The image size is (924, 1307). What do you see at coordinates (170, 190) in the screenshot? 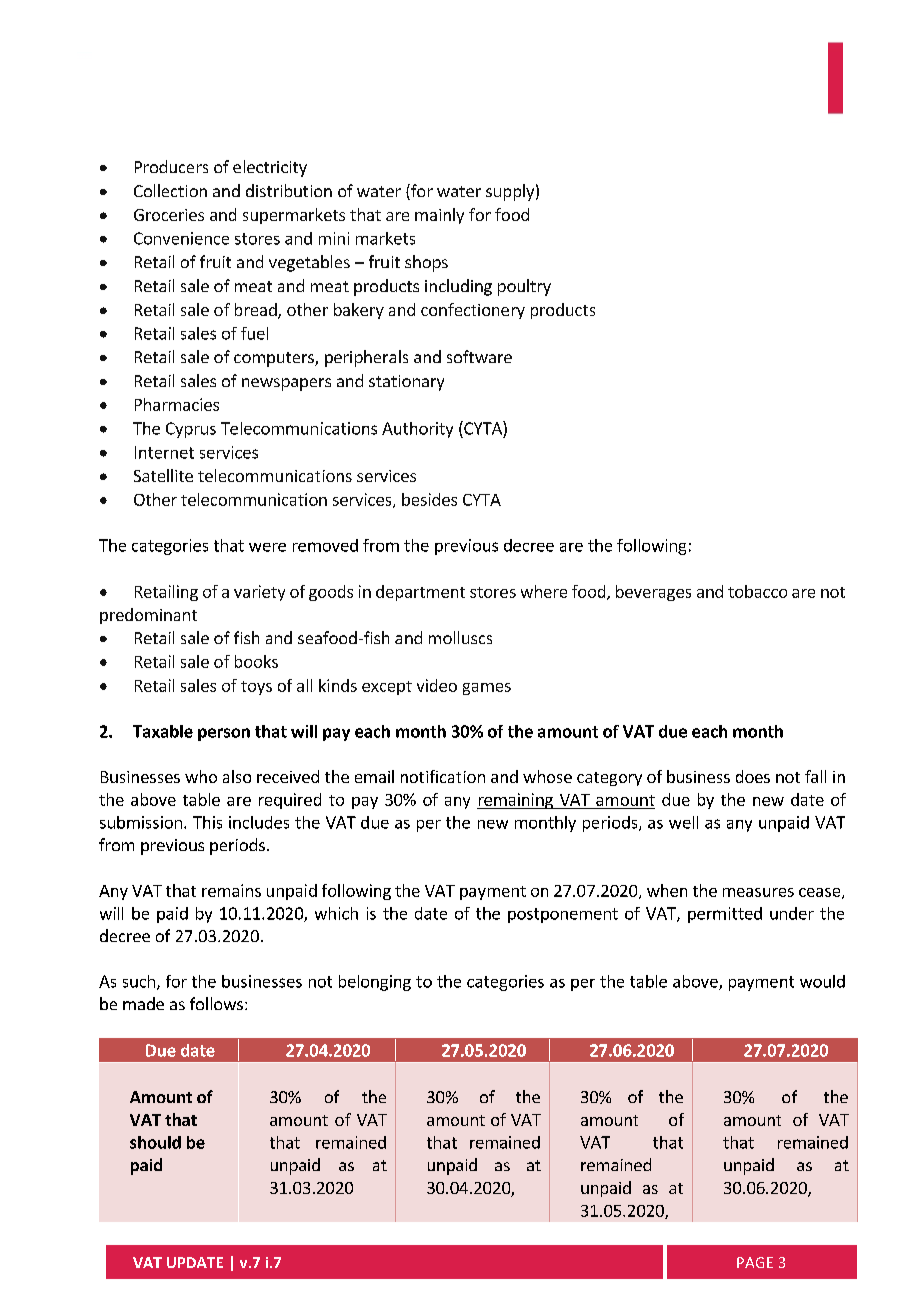
I see `Collection` at bounding box center [170, 190].
